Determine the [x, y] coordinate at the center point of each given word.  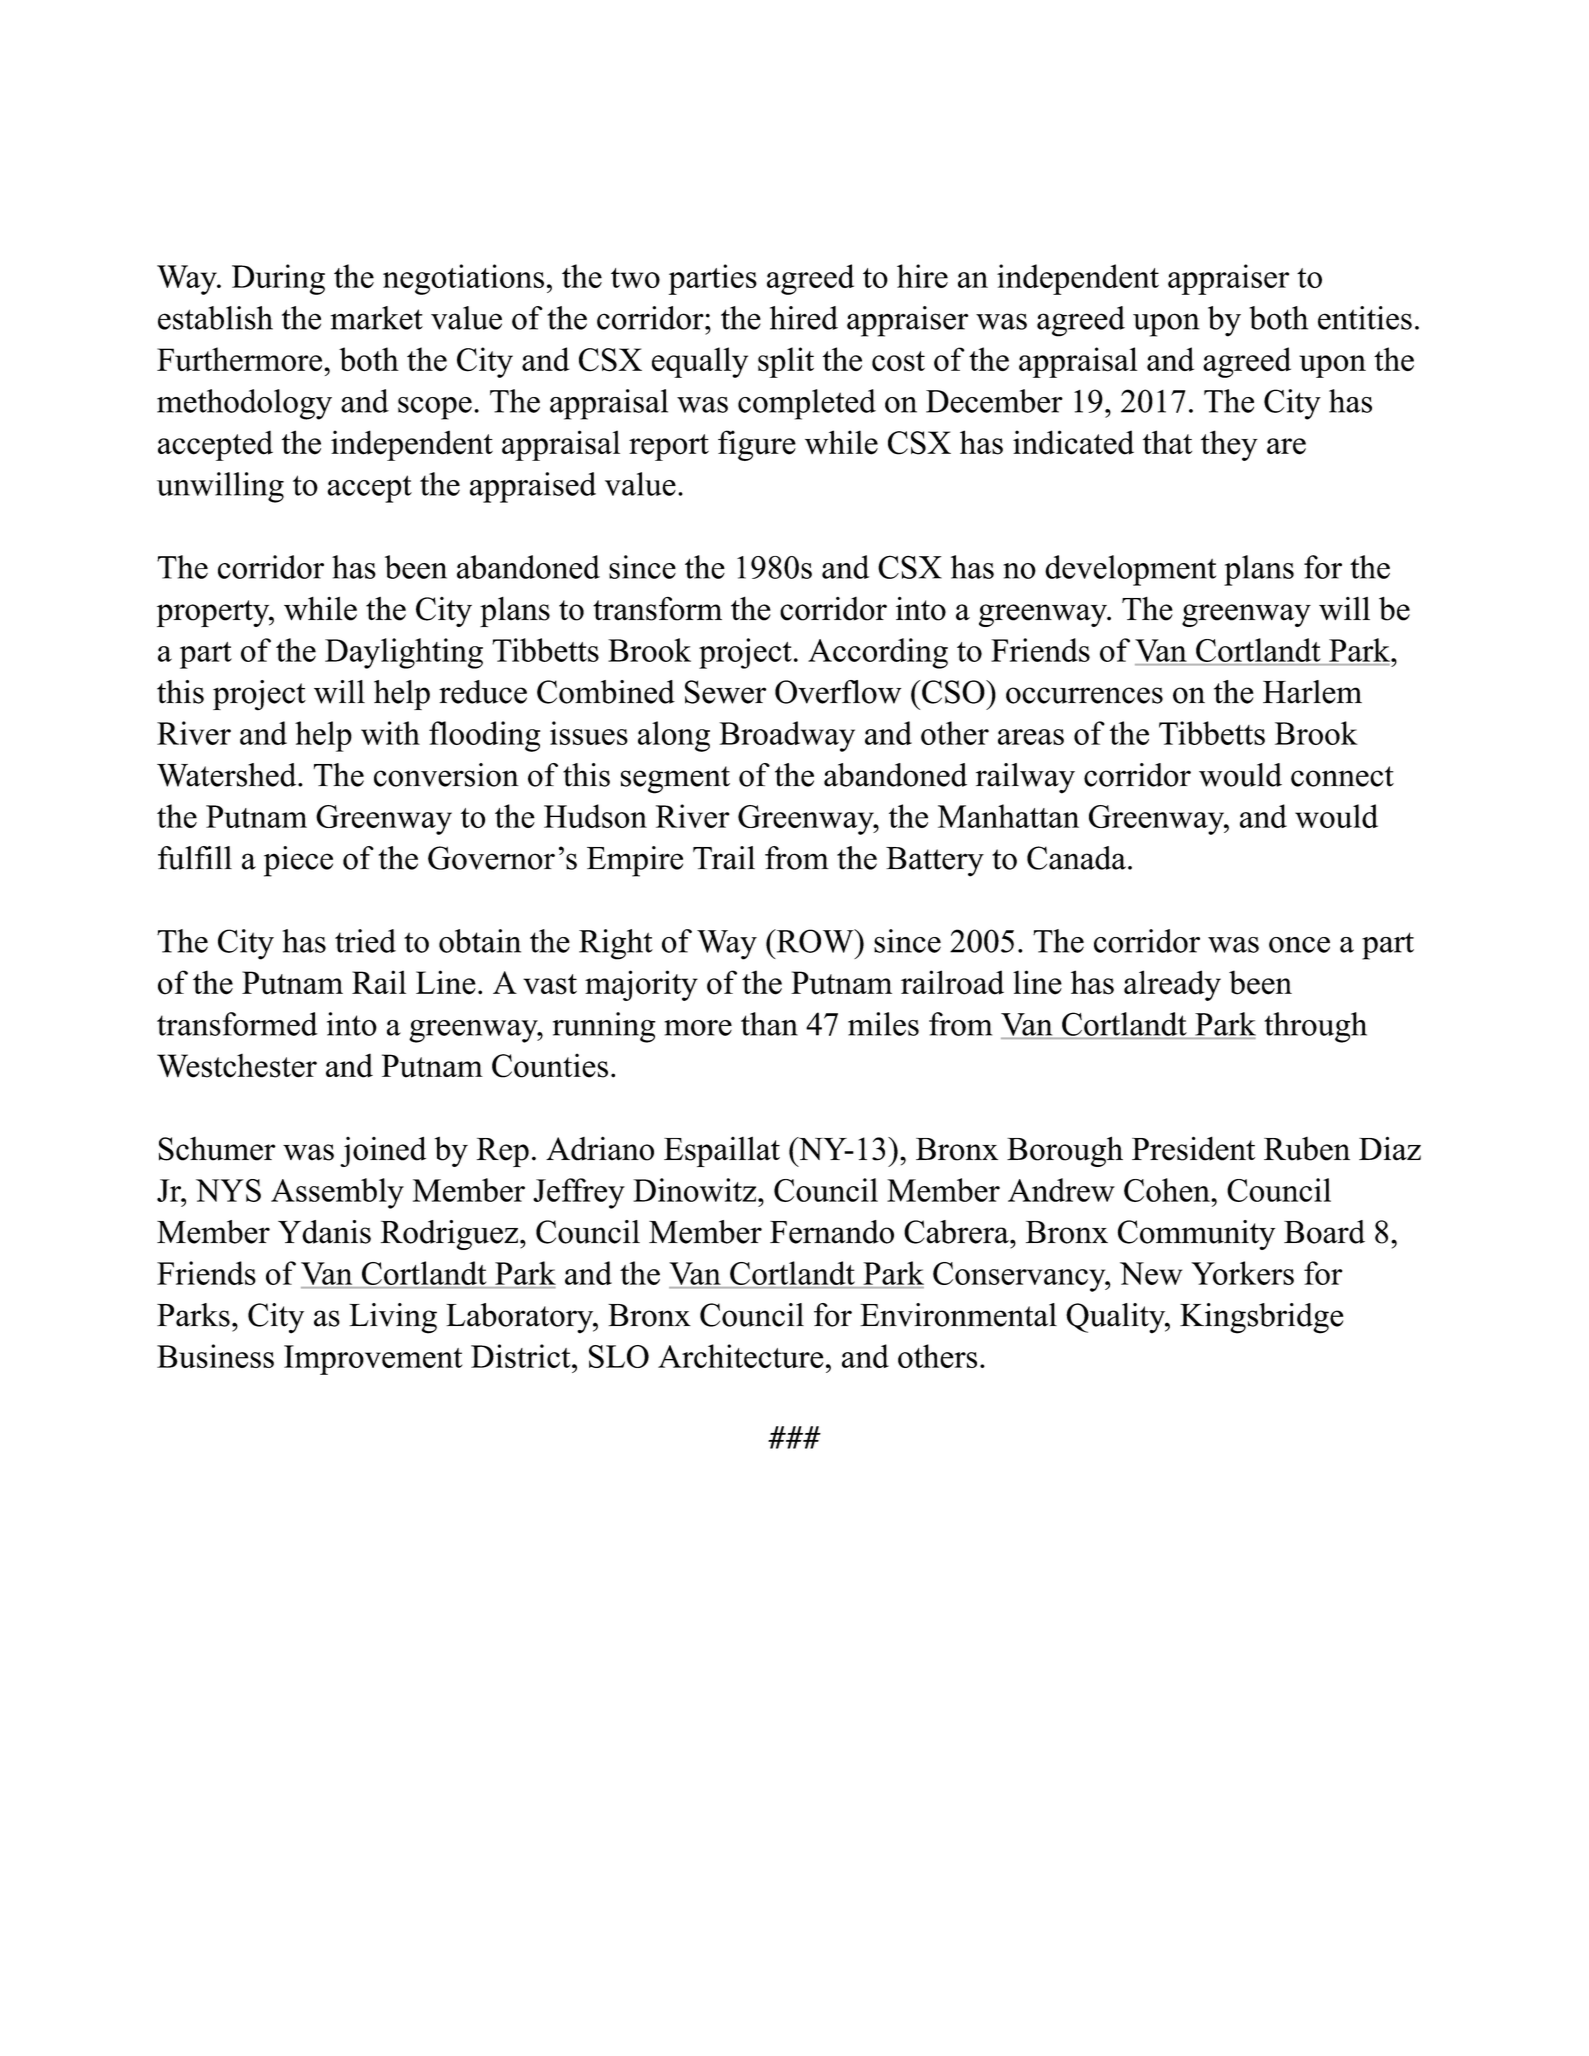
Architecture [740, 1356]
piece [298, 861]
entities [1365, 318]
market [377, 318]
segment [675, 780]
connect [1342, 776]
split [786, 362]
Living [393, 1318]
